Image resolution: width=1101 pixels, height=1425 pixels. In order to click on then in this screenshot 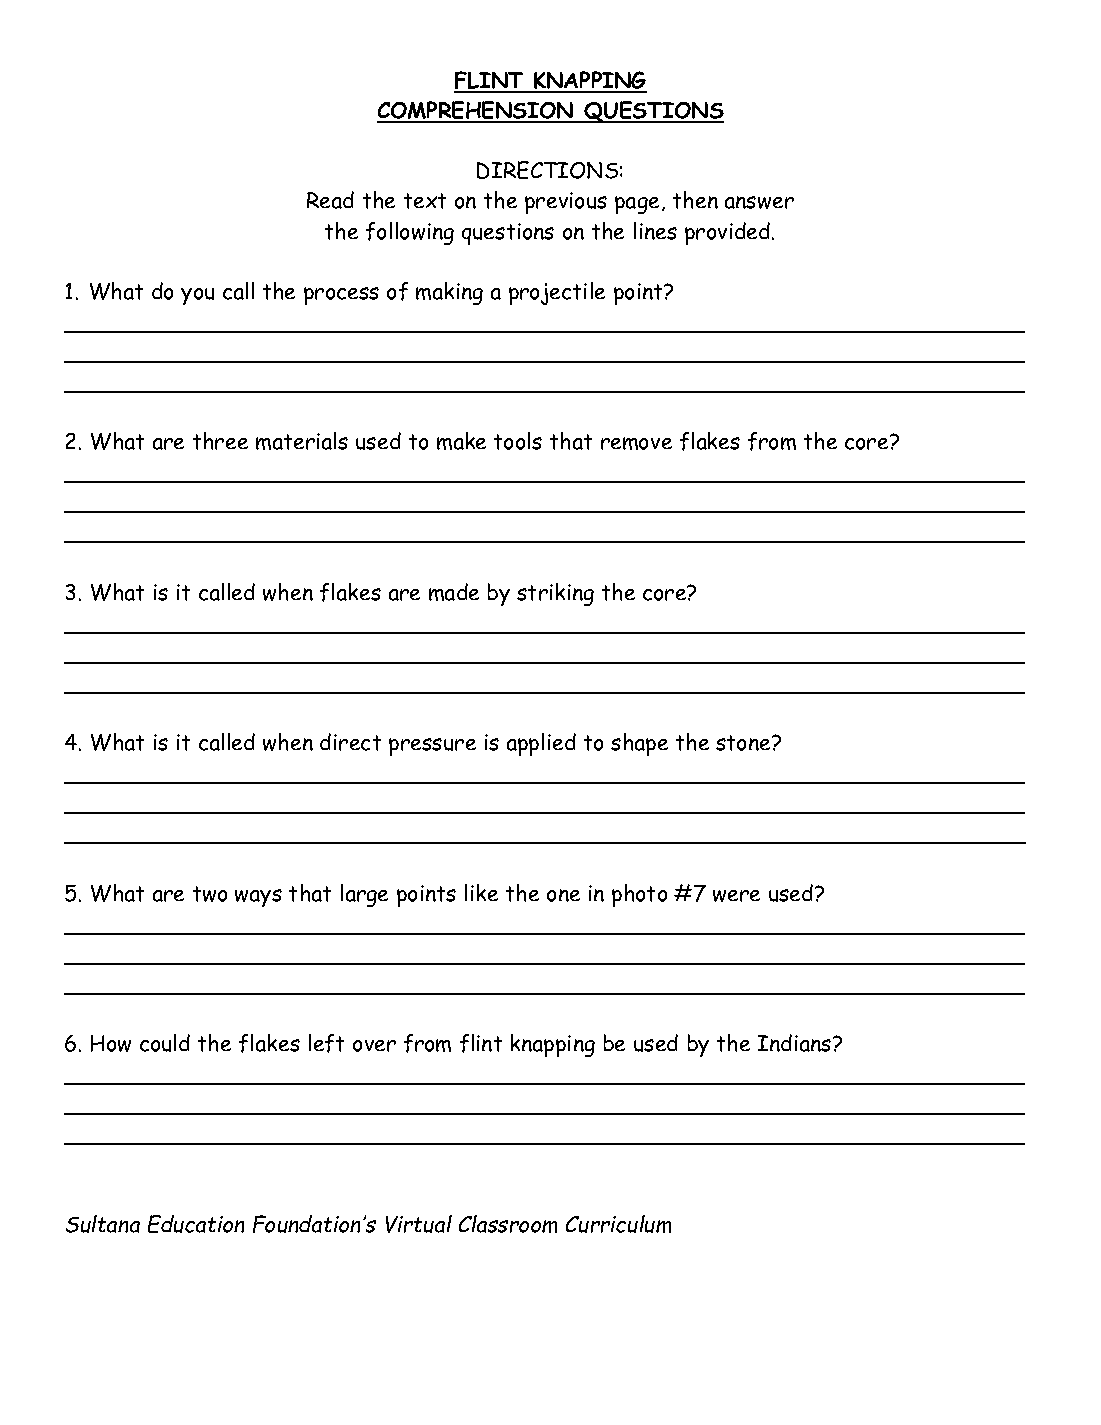, I will do `click(695, 200)`.
